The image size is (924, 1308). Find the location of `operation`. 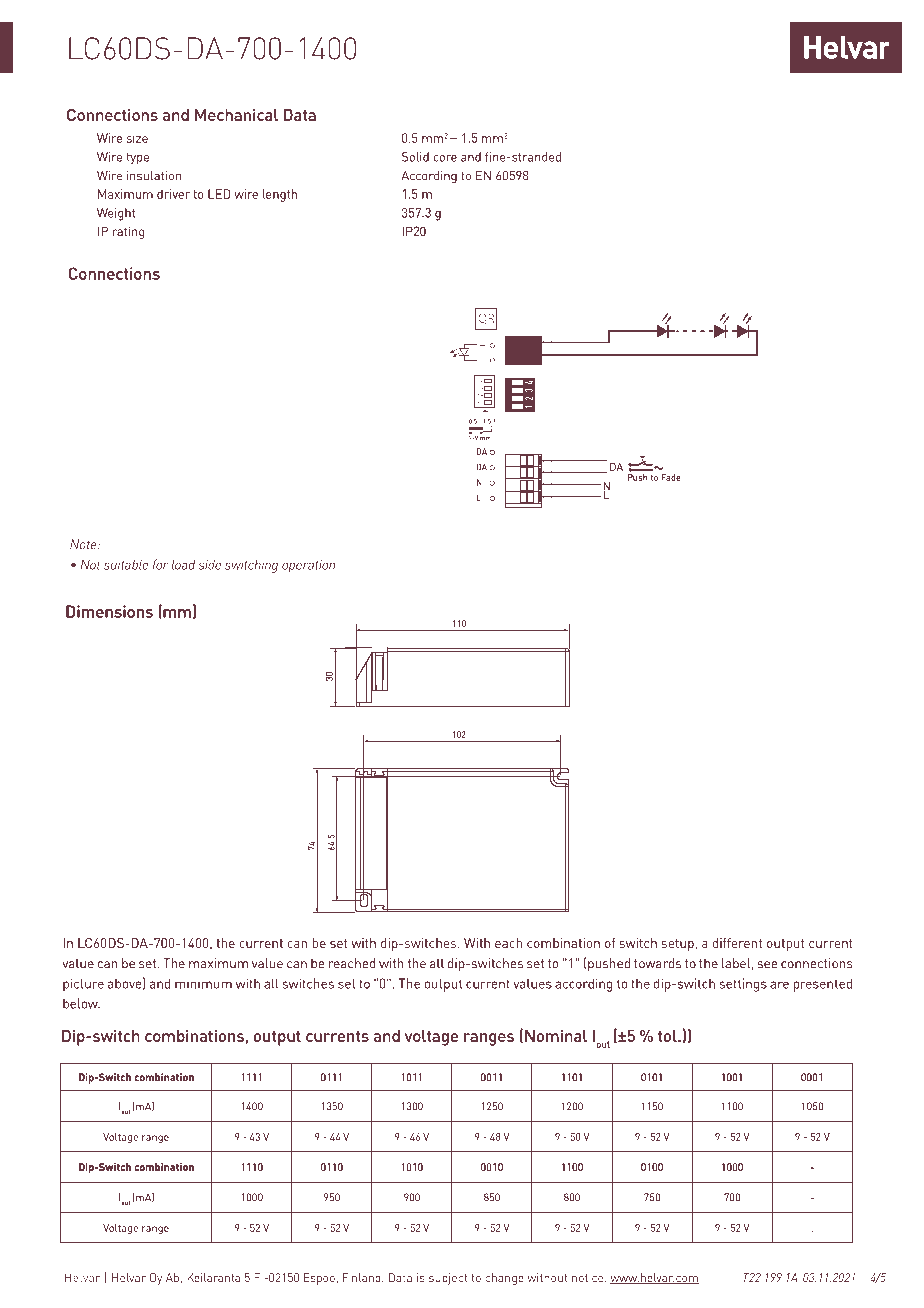

operation is located at coordinates (308, 566).
